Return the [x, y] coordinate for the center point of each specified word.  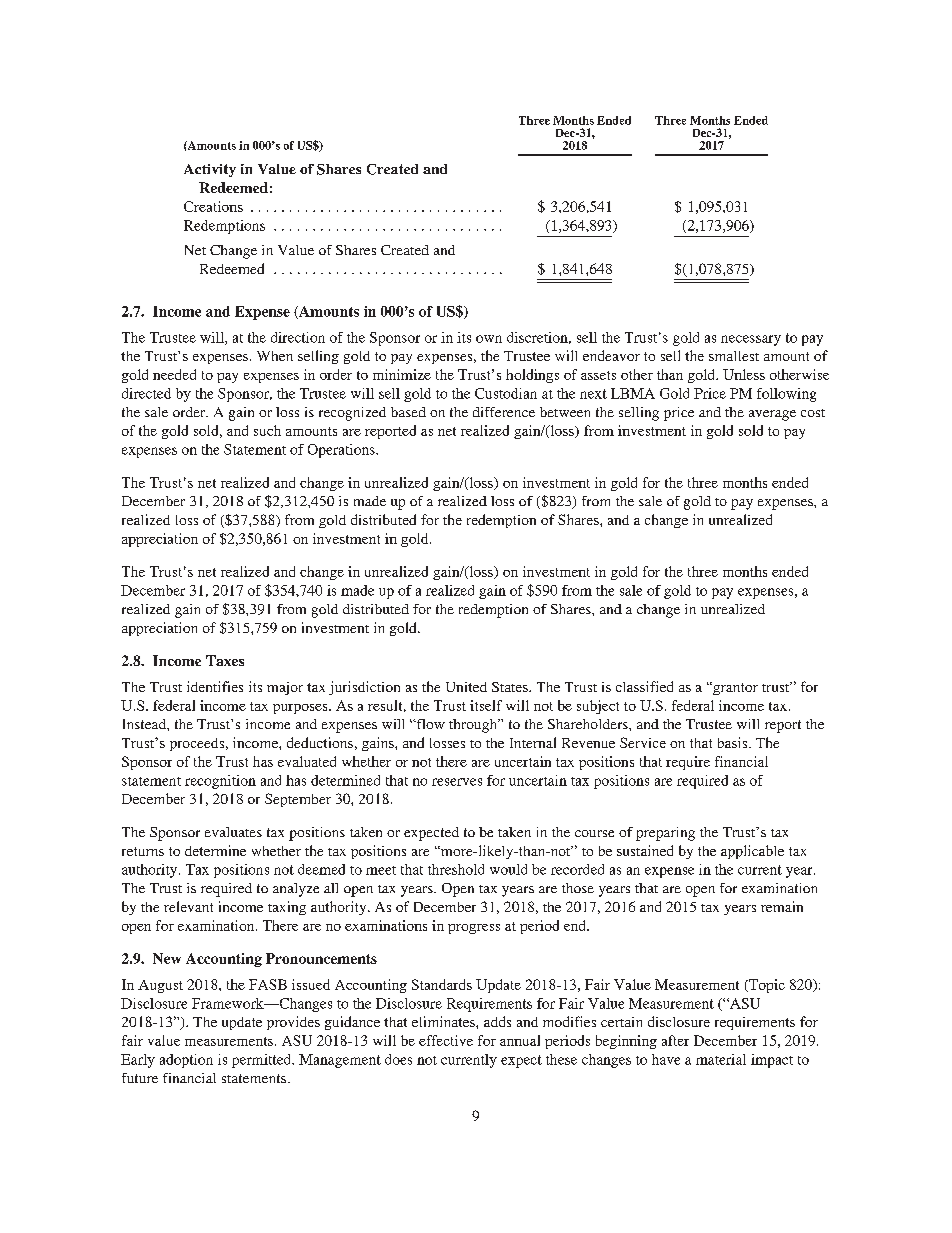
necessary [751, 340]
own [489, 339]
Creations [213, 206]
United [466, 687]
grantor [734, 688]
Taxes [225, 660]
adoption [186, 1061]
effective [446, 1040]
